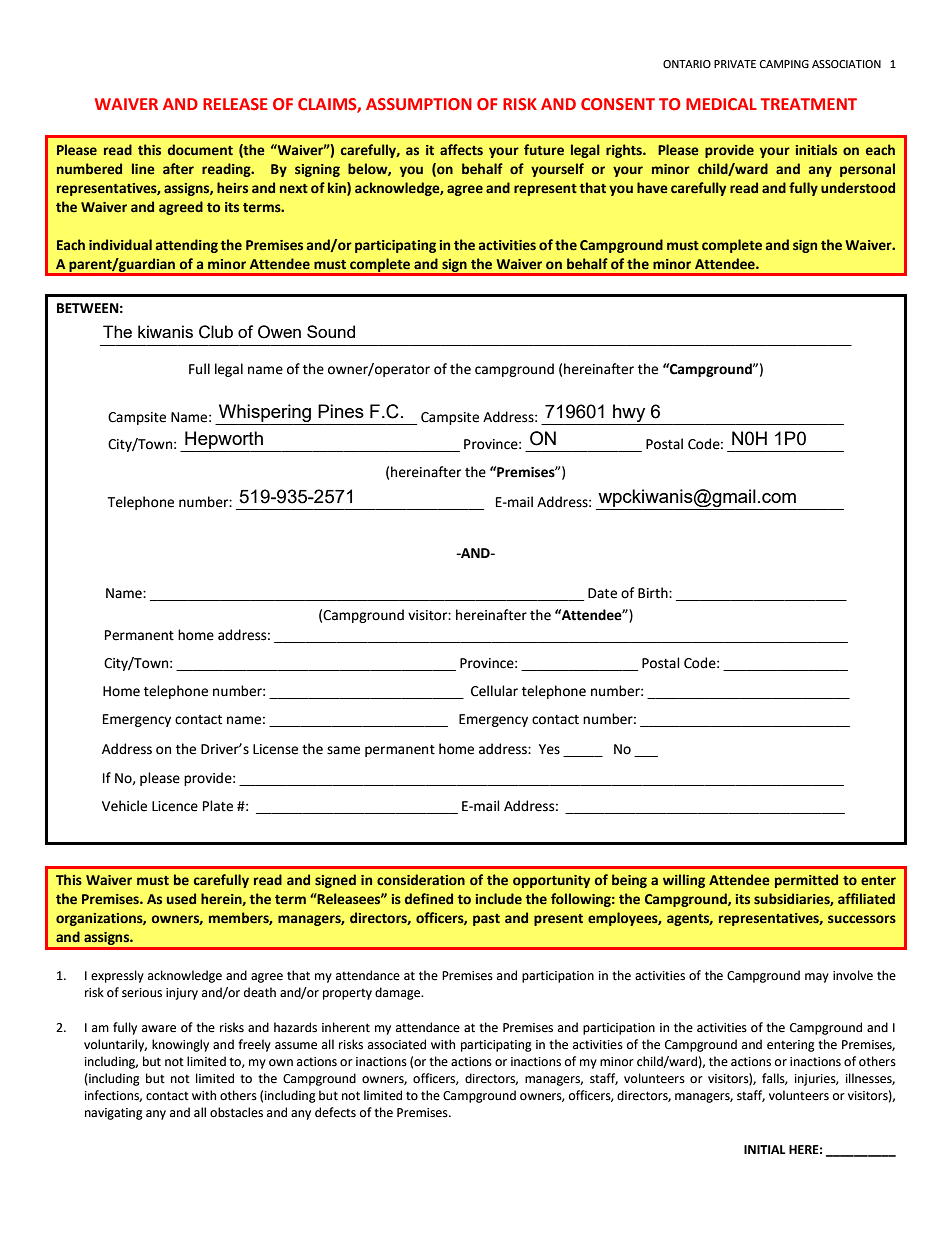 This screenshot has height=1233, width=952. I want to click on document, so click(200, 150).
